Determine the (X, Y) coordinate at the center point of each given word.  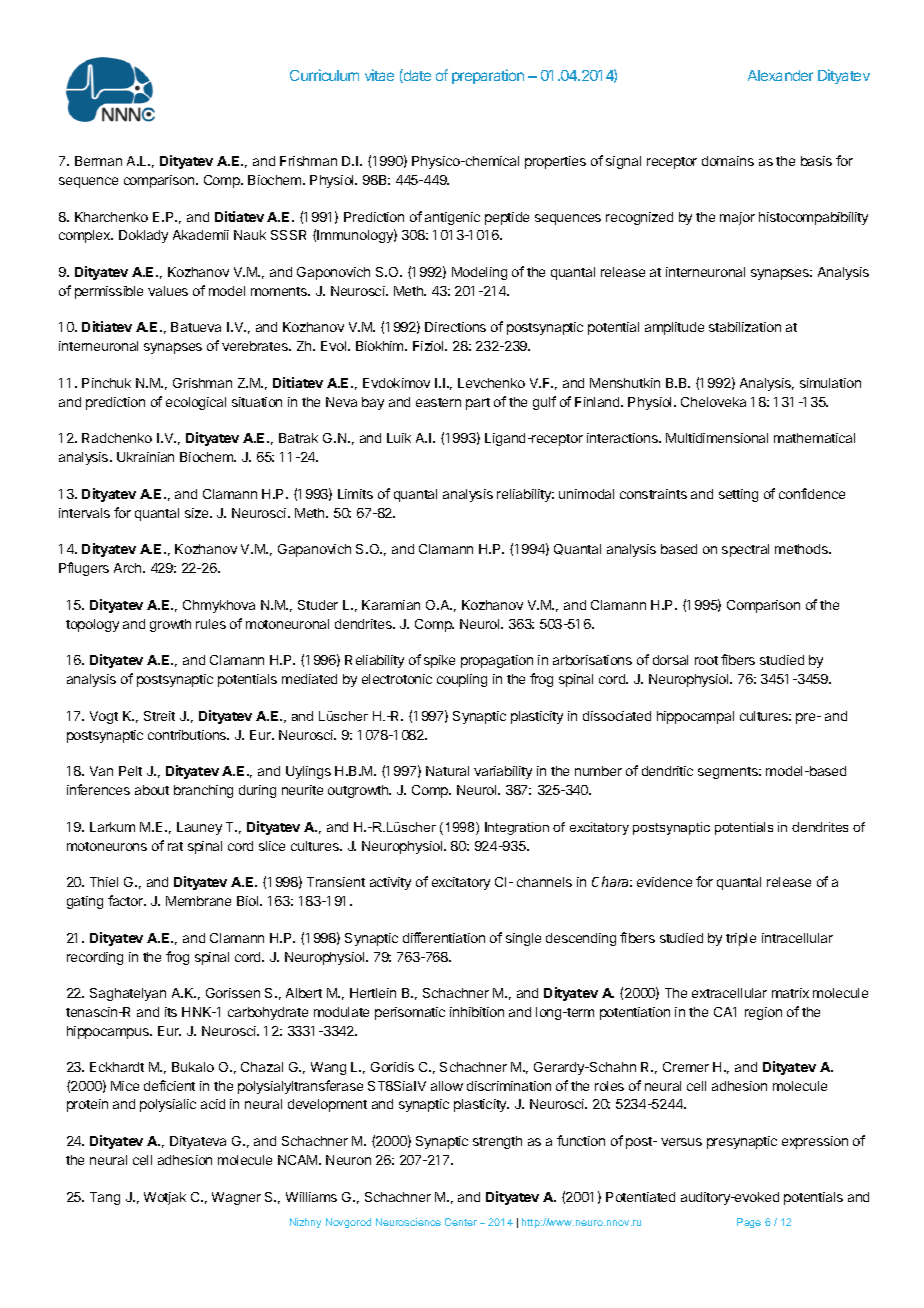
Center (461, 1222)
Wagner (236, 1198)
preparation (488, 76)
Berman (98, 161)
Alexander (780, 75)
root (706, 660)
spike (439, 661)
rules (211, 624)
